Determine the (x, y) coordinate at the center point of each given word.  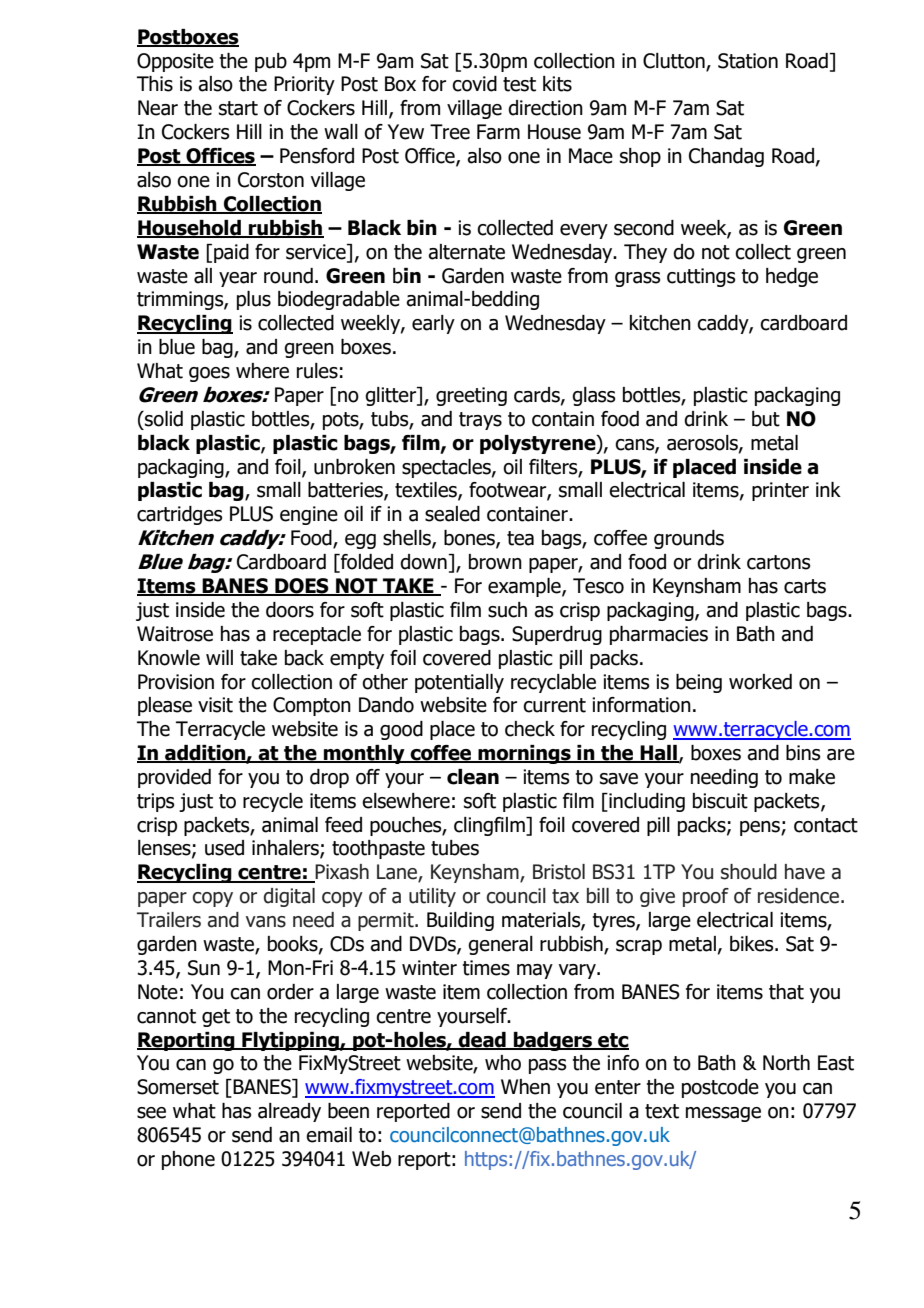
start (238, 108)
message (723, 1114)
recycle (273, 802)
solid (163, 419)
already (289, 1112)
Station (748, 61)
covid (474, 84)
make (812, 777)
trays (480, 421)
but (766, 419)
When (525, 1087)
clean (473, 777)
